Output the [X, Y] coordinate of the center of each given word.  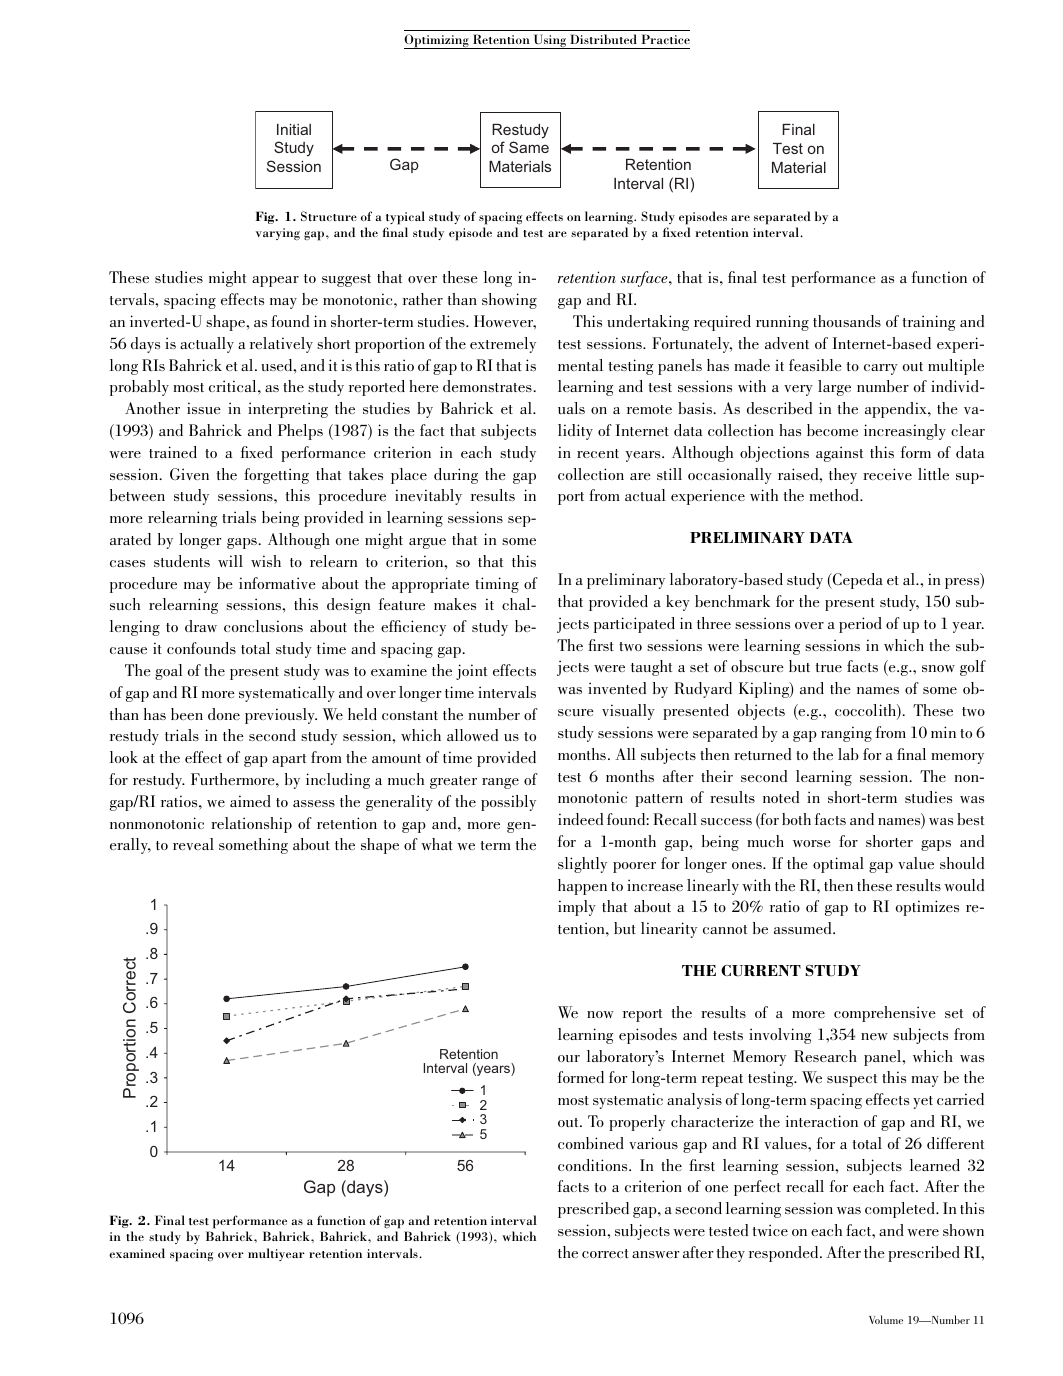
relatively [281, 345]
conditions [594, 1165]
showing [509, 301]
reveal [193, 844]
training [929, 323]
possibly [508, 803]
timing [497, 585]
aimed [250, 801]
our [569, 1058]
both [796, 819]
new [874, 1036]
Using [550, 41]
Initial [294, 129]
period [860, 625]
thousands [847, 321]
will [230, 561]
